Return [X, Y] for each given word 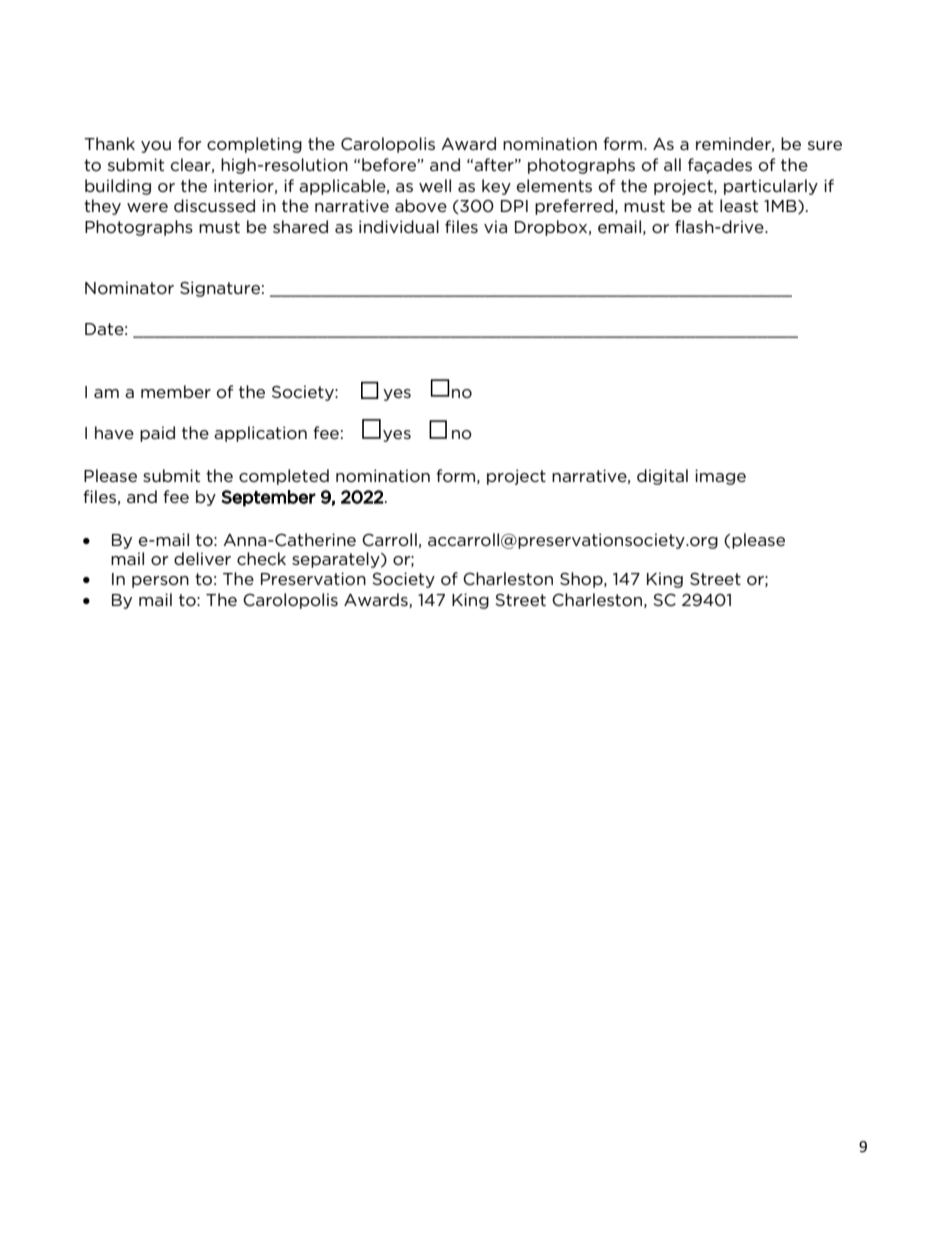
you [156, 147]
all [672, 164]
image [720, 477]
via [495, 226]
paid [157, 434]
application [260, 434]
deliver [202, 558]
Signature [220, 289]
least [739, 205]
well [435, 185]
